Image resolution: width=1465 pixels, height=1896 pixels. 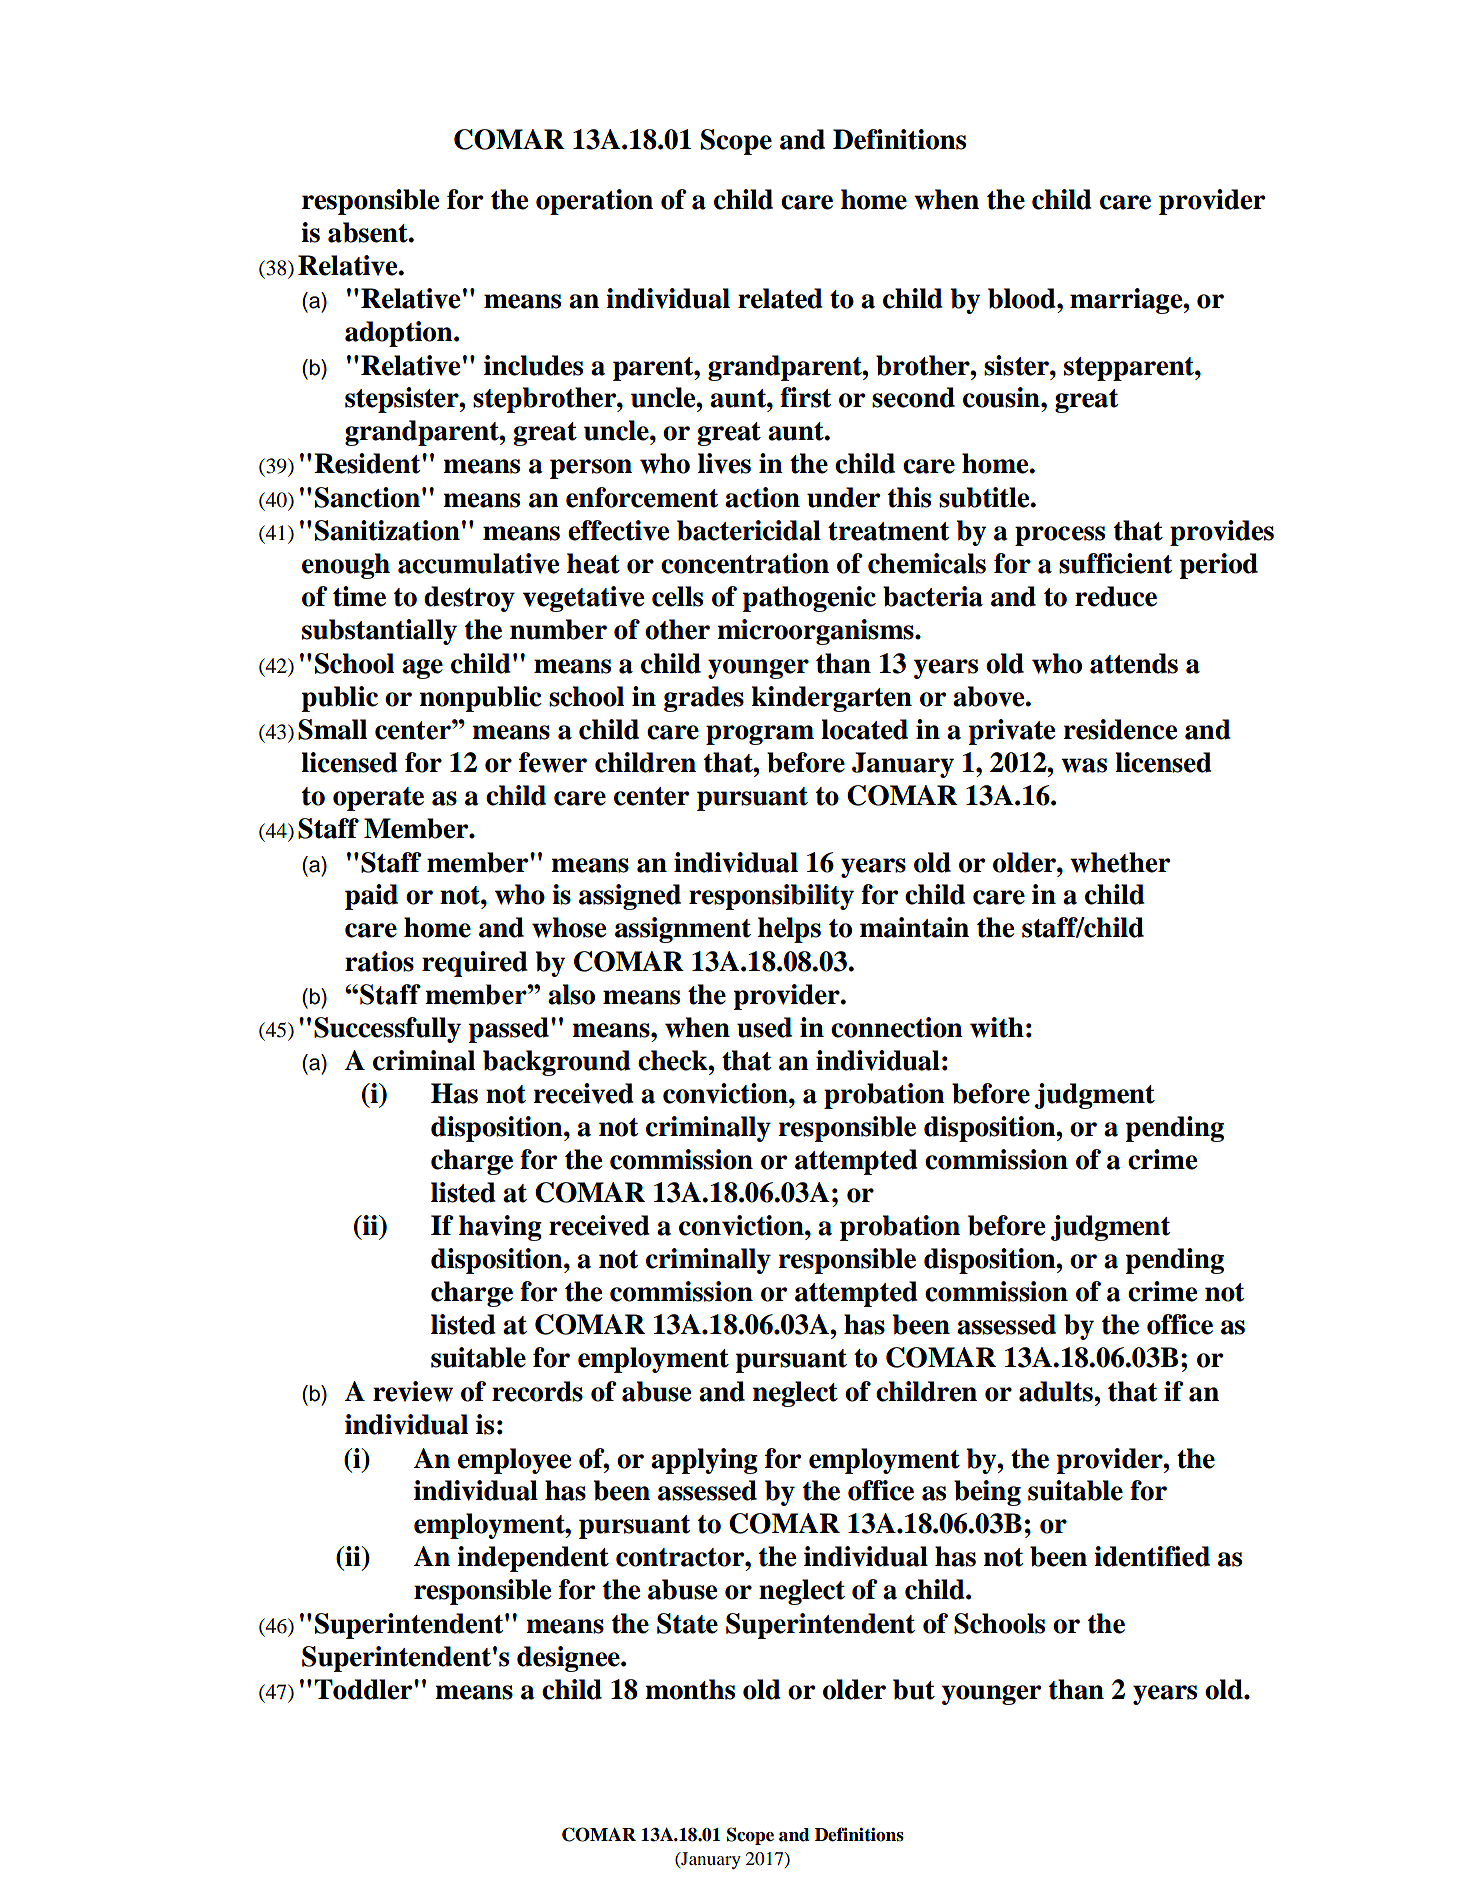 What do you see at coordinates (1023, 298) in the screenshot?
I see `blood` at bounding box center [1023, 298].
